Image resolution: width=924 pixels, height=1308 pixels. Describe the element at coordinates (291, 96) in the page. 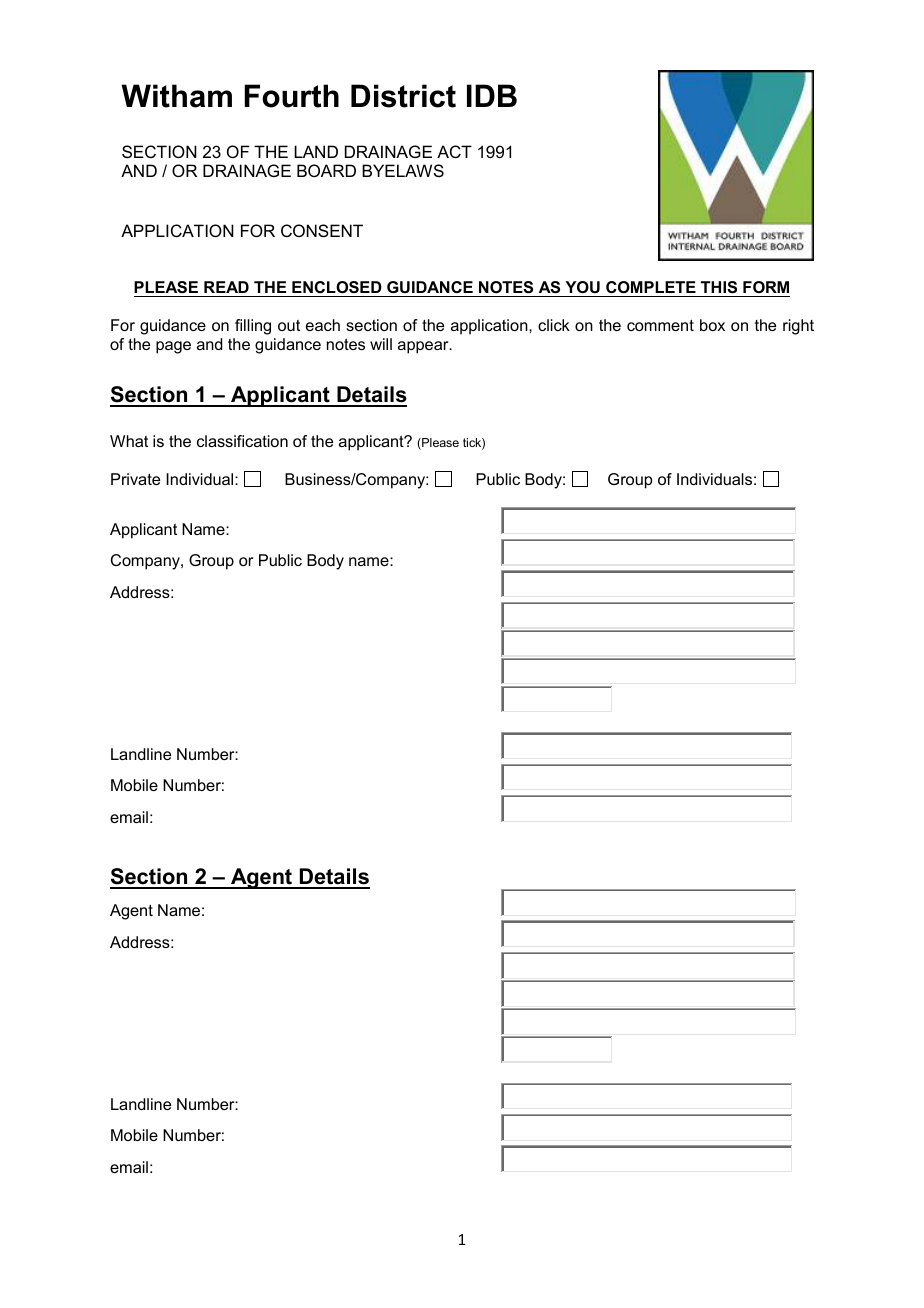

I see `Fourth` at that location.
